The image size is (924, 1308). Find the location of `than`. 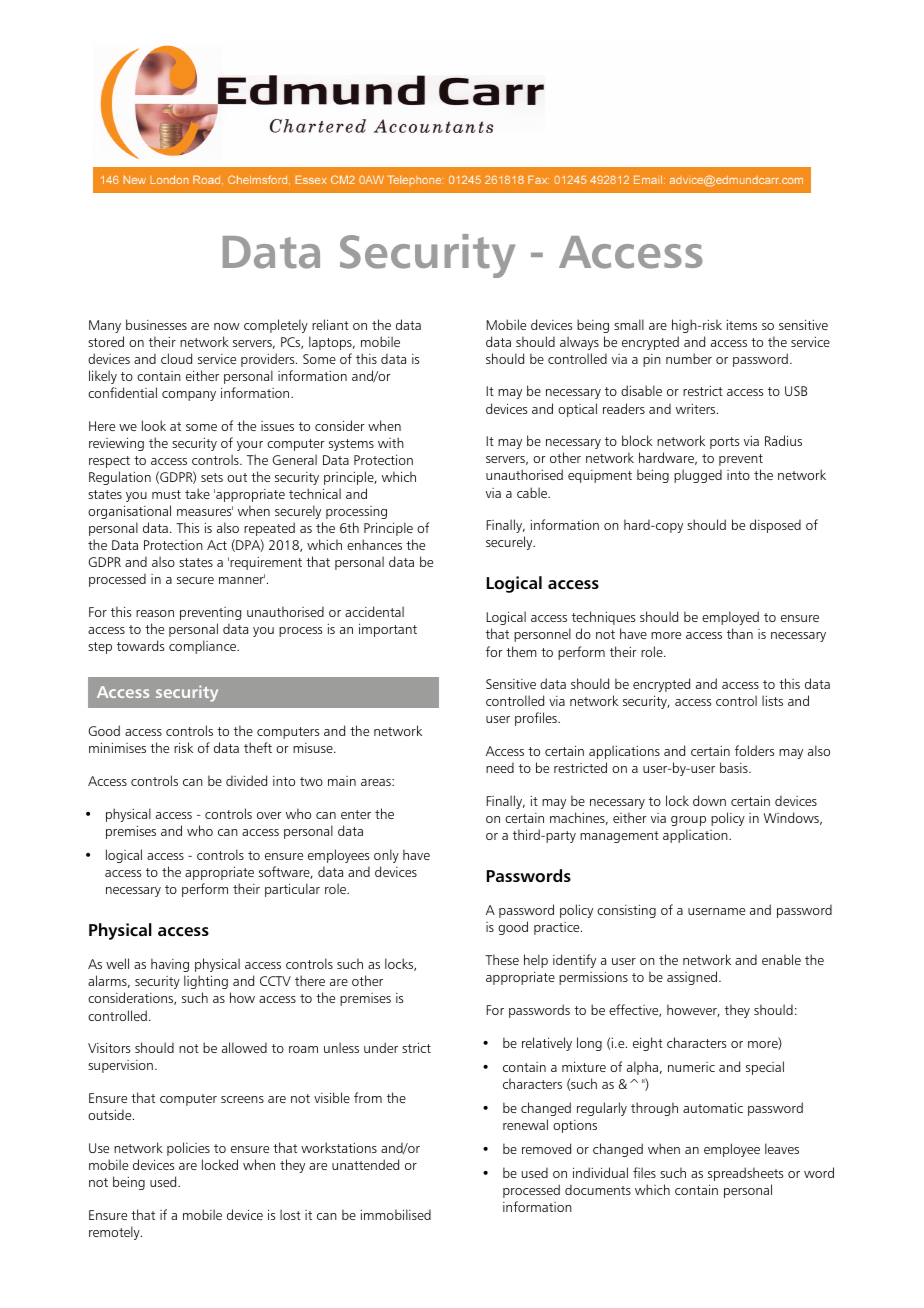

than is located at coordinates (740, 633).
